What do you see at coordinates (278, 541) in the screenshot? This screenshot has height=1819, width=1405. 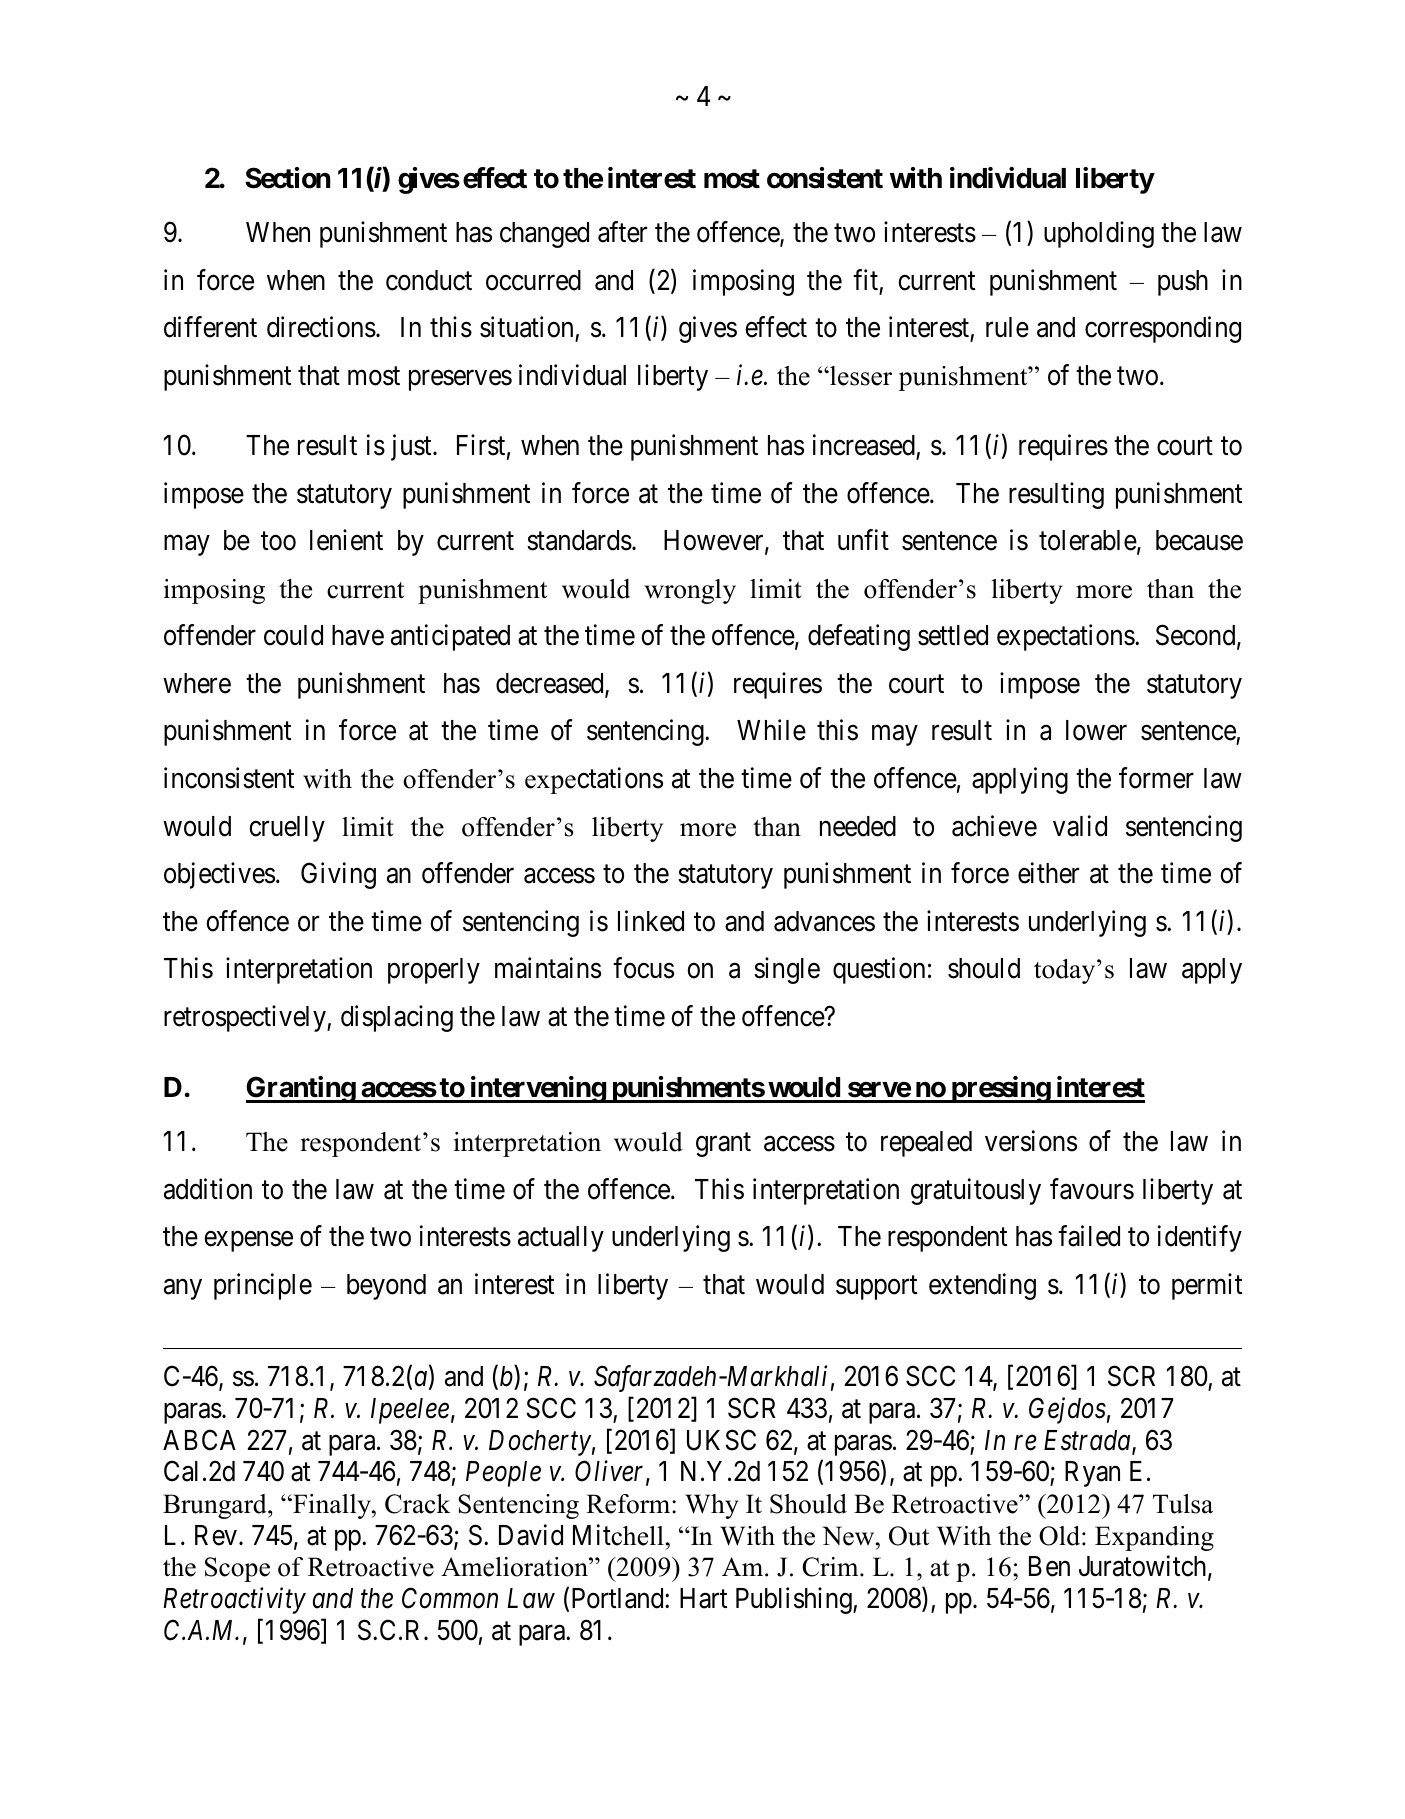 I see `too` at bounding box center [278, 541].
